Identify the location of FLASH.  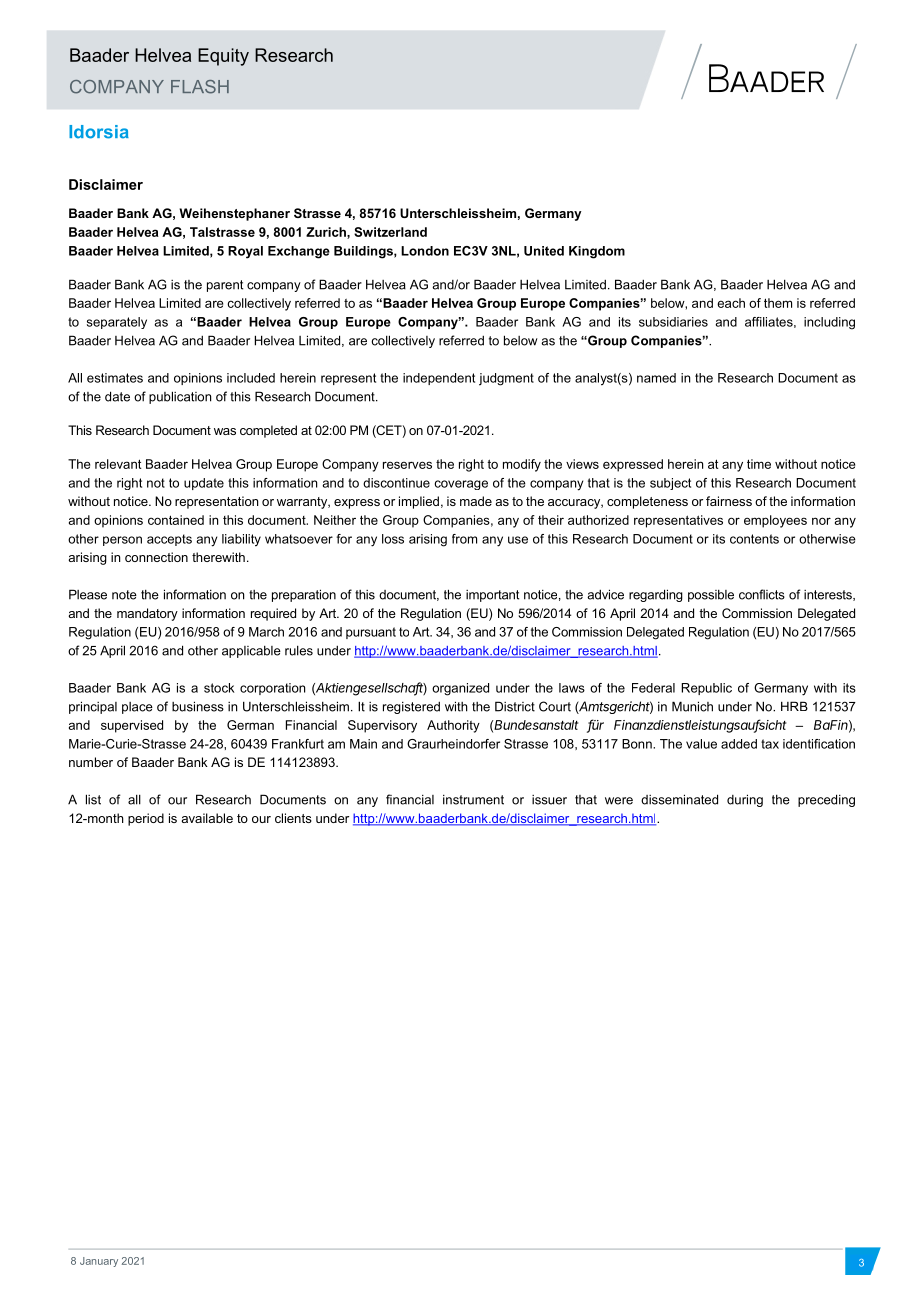
(200, 87).
